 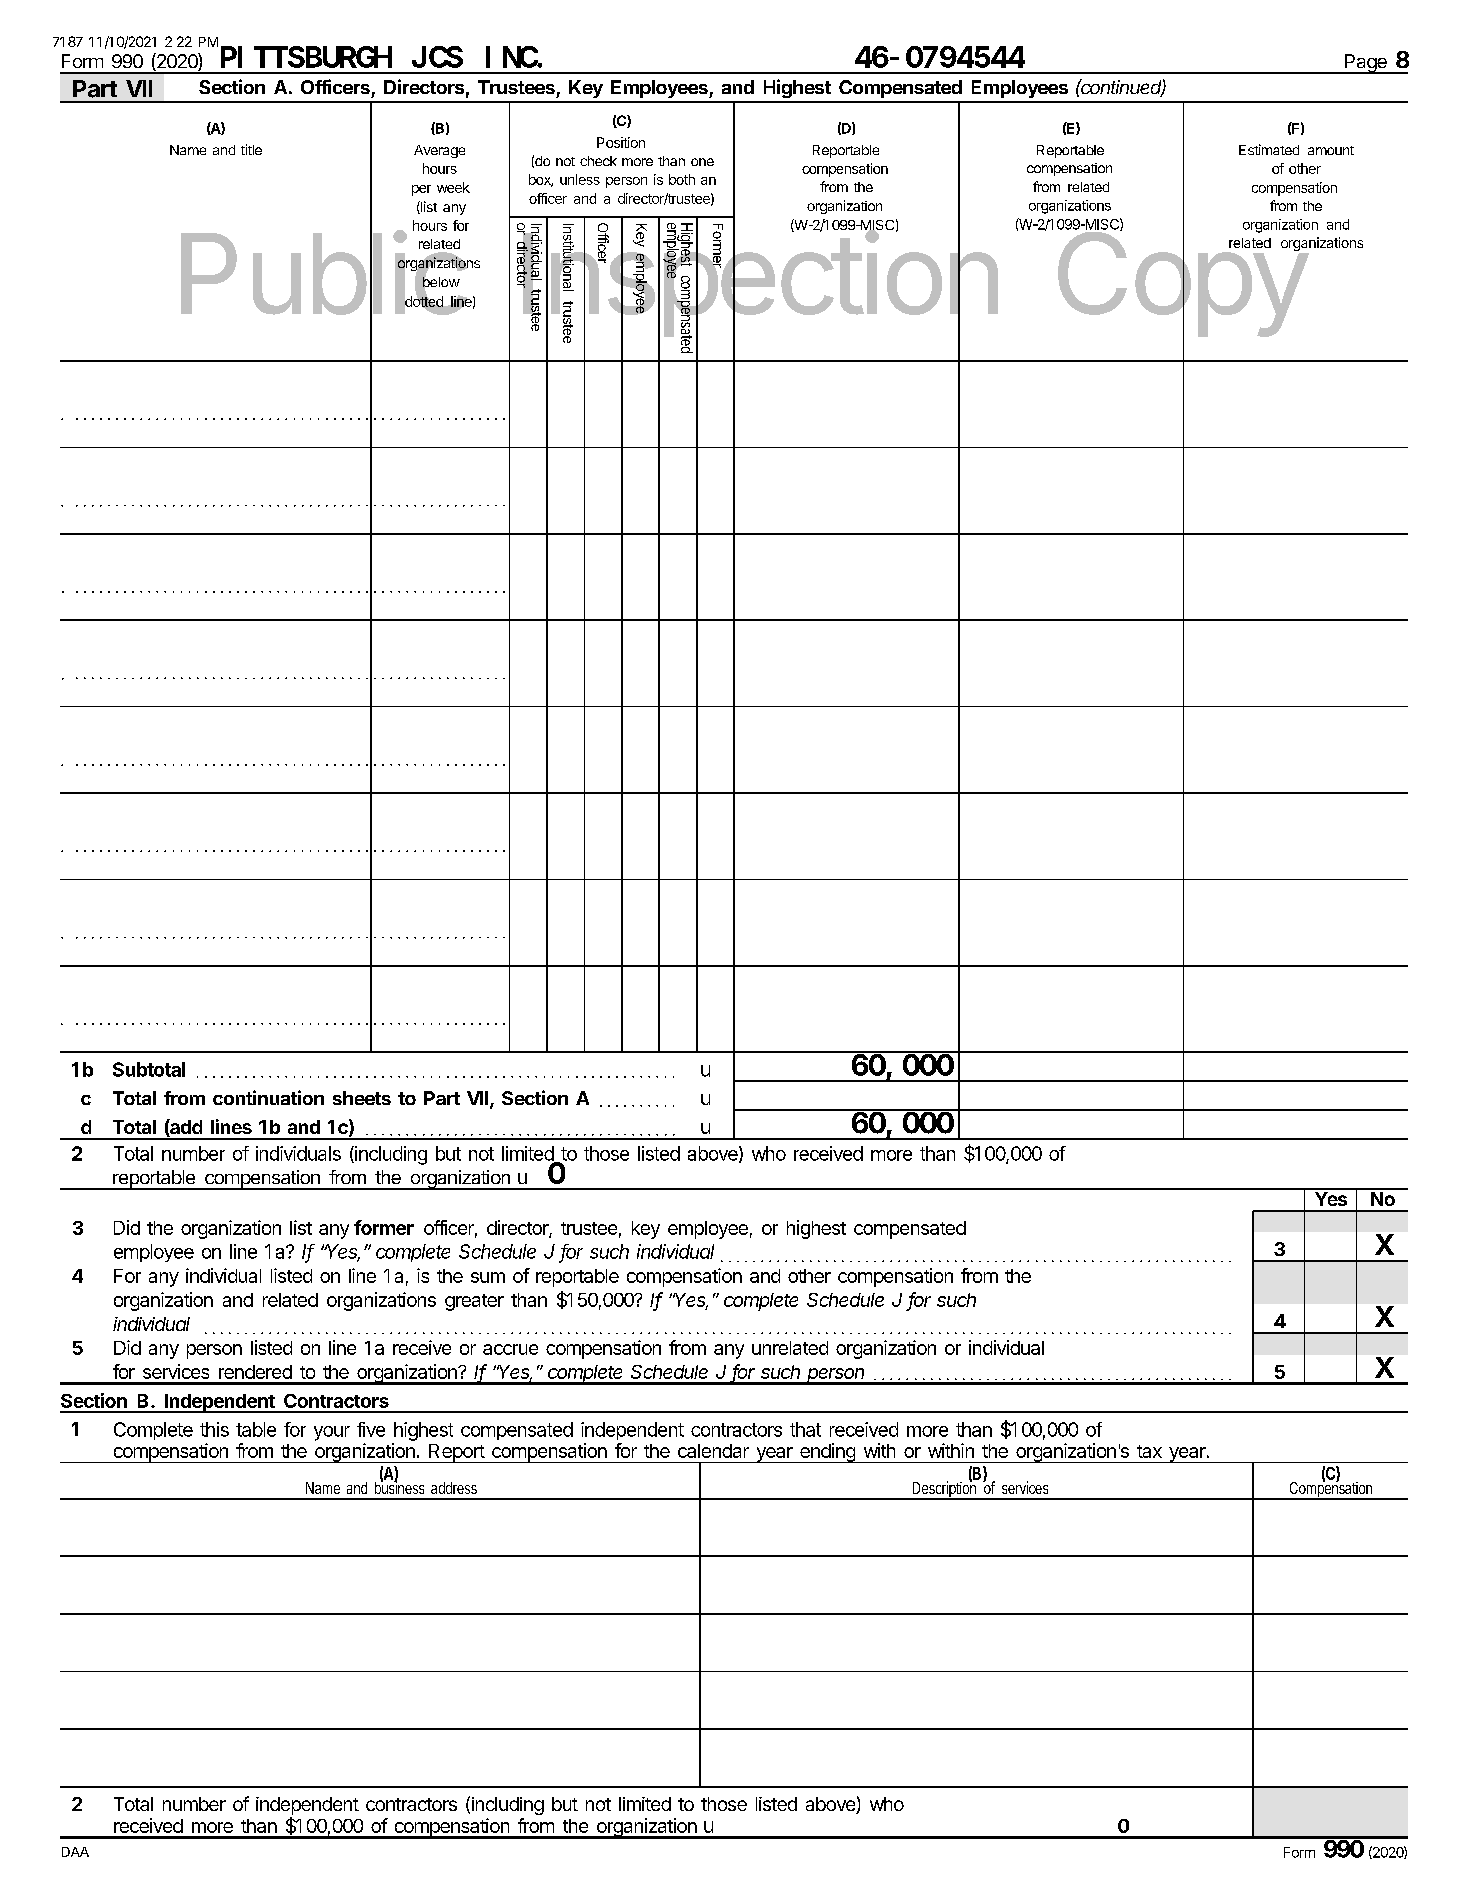 I want to click on both, so click(x=682, y=179).
